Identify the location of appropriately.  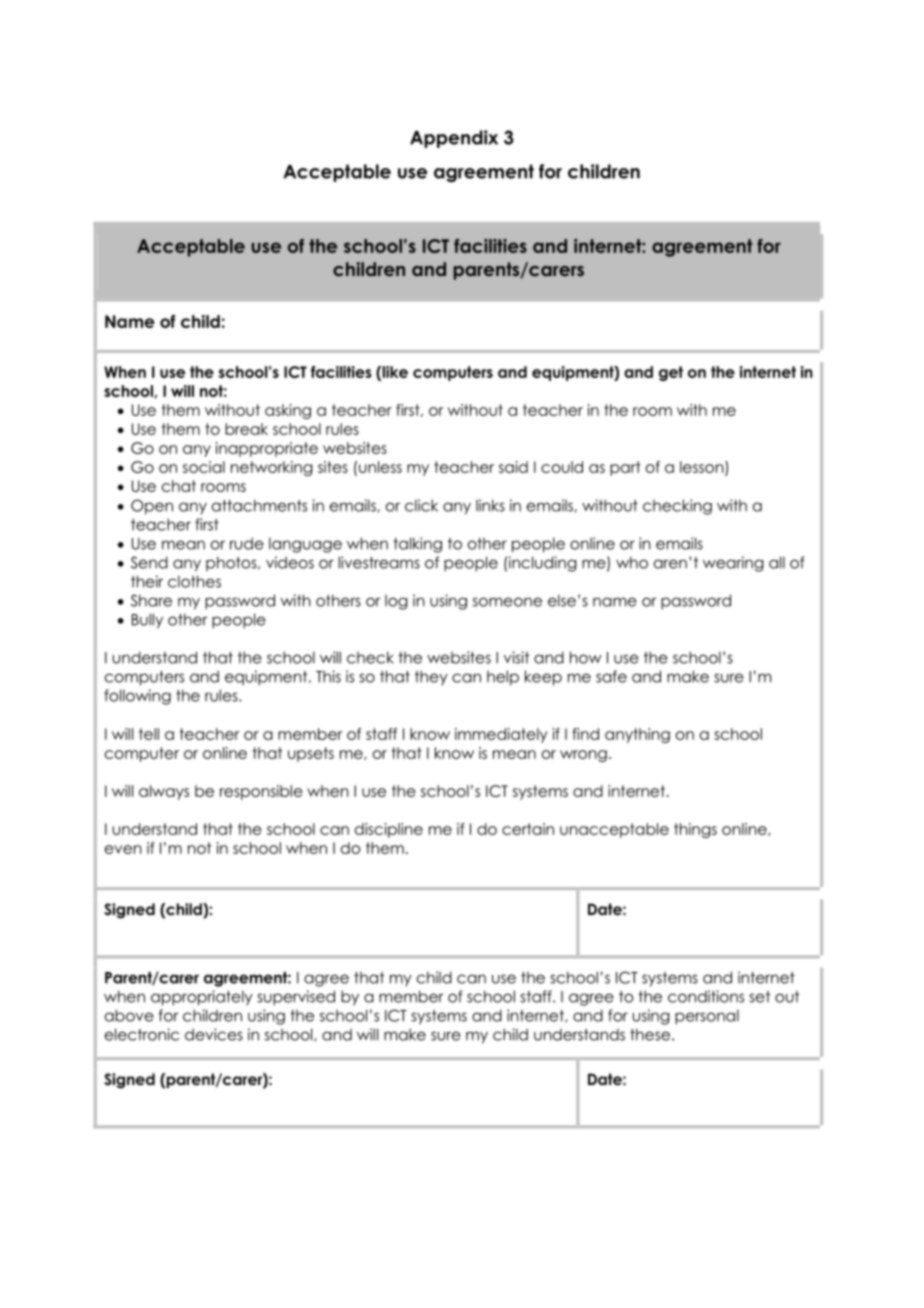
(202, 998).
